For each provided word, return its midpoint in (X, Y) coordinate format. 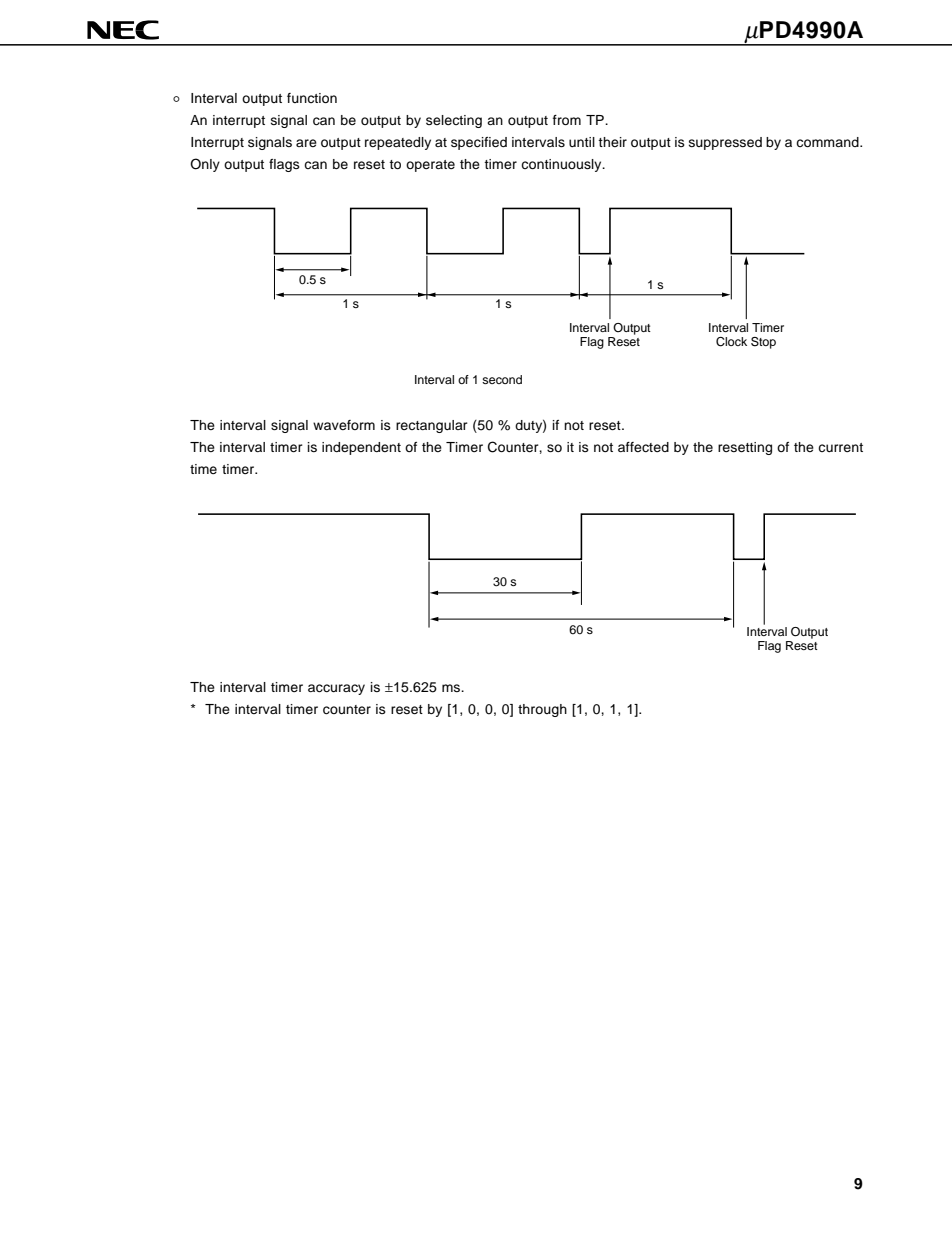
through (542, 710)
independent (361, 448)
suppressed (725, 143)
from (567, 120)
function (312, 98)
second (502, 379)
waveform (344, 425)
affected (643, 447)
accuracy (336, 689)
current (840, 447)
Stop (763, 343)
